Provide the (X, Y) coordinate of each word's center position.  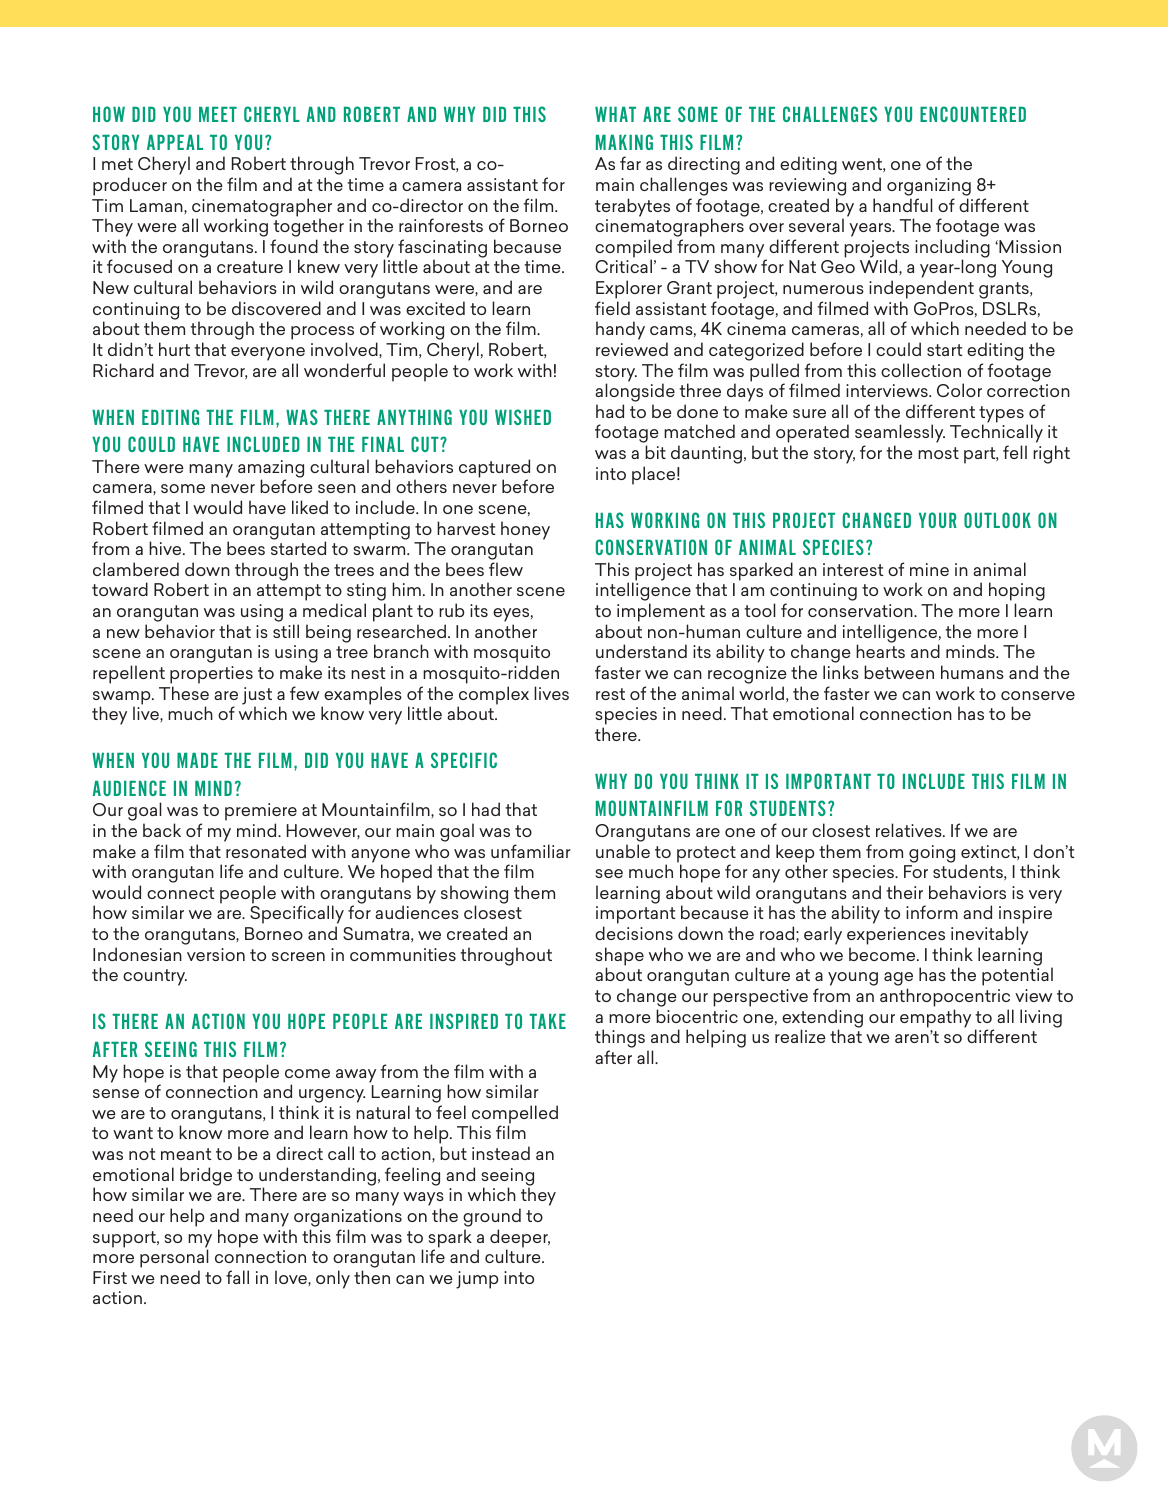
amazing (271, 470)
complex (493, 696)
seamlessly (900, 435)
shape (620, 957)
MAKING (624, 142)
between (899, 672)
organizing (929, 187)
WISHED (523, 417)
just (257, 697)
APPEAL (175, 142)
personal (174, 1258)
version (216, 954)
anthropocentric (945, 997)
